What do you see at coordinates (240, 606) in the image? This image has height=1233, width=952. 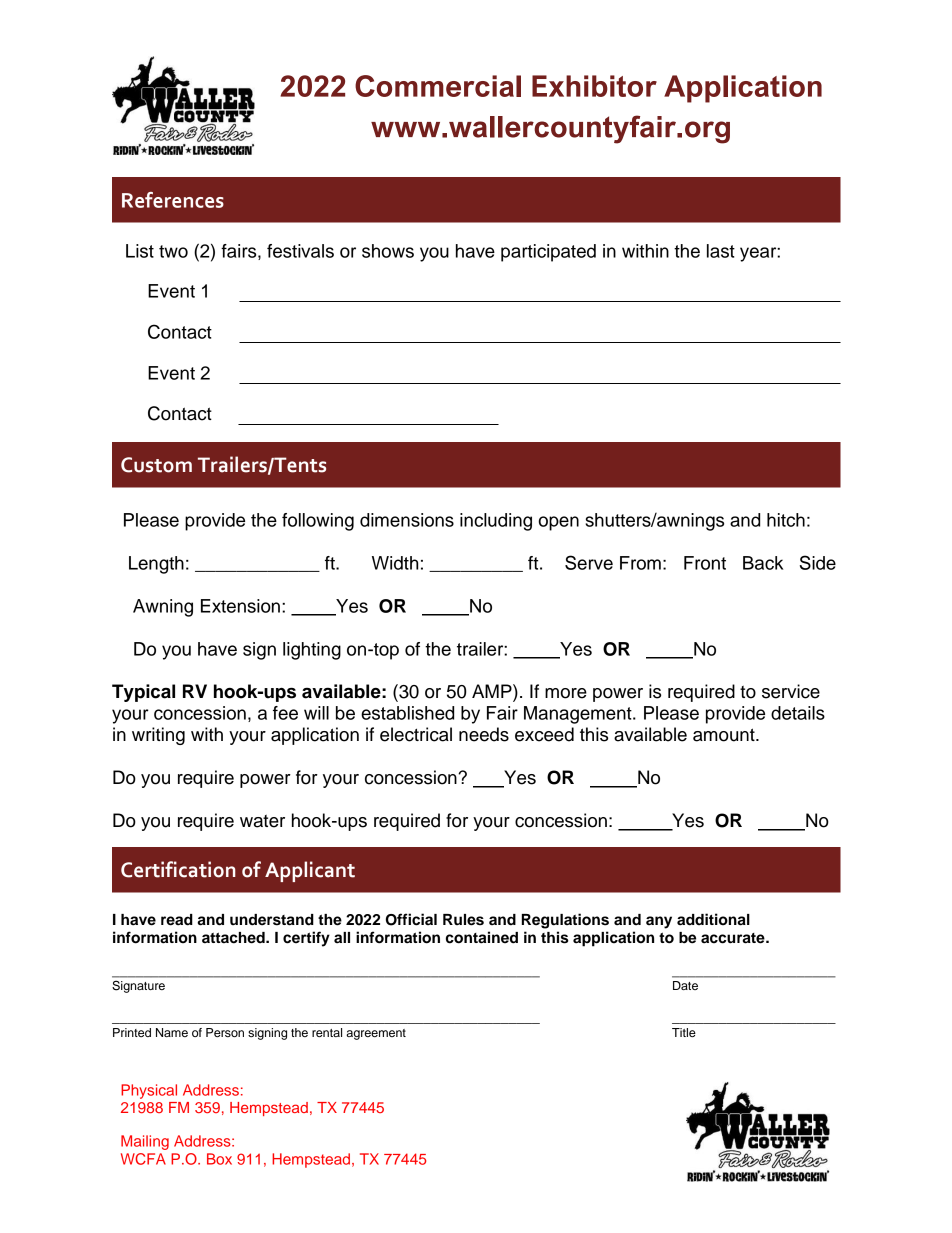 I see `Extension` at bounding box center [240, 606].
